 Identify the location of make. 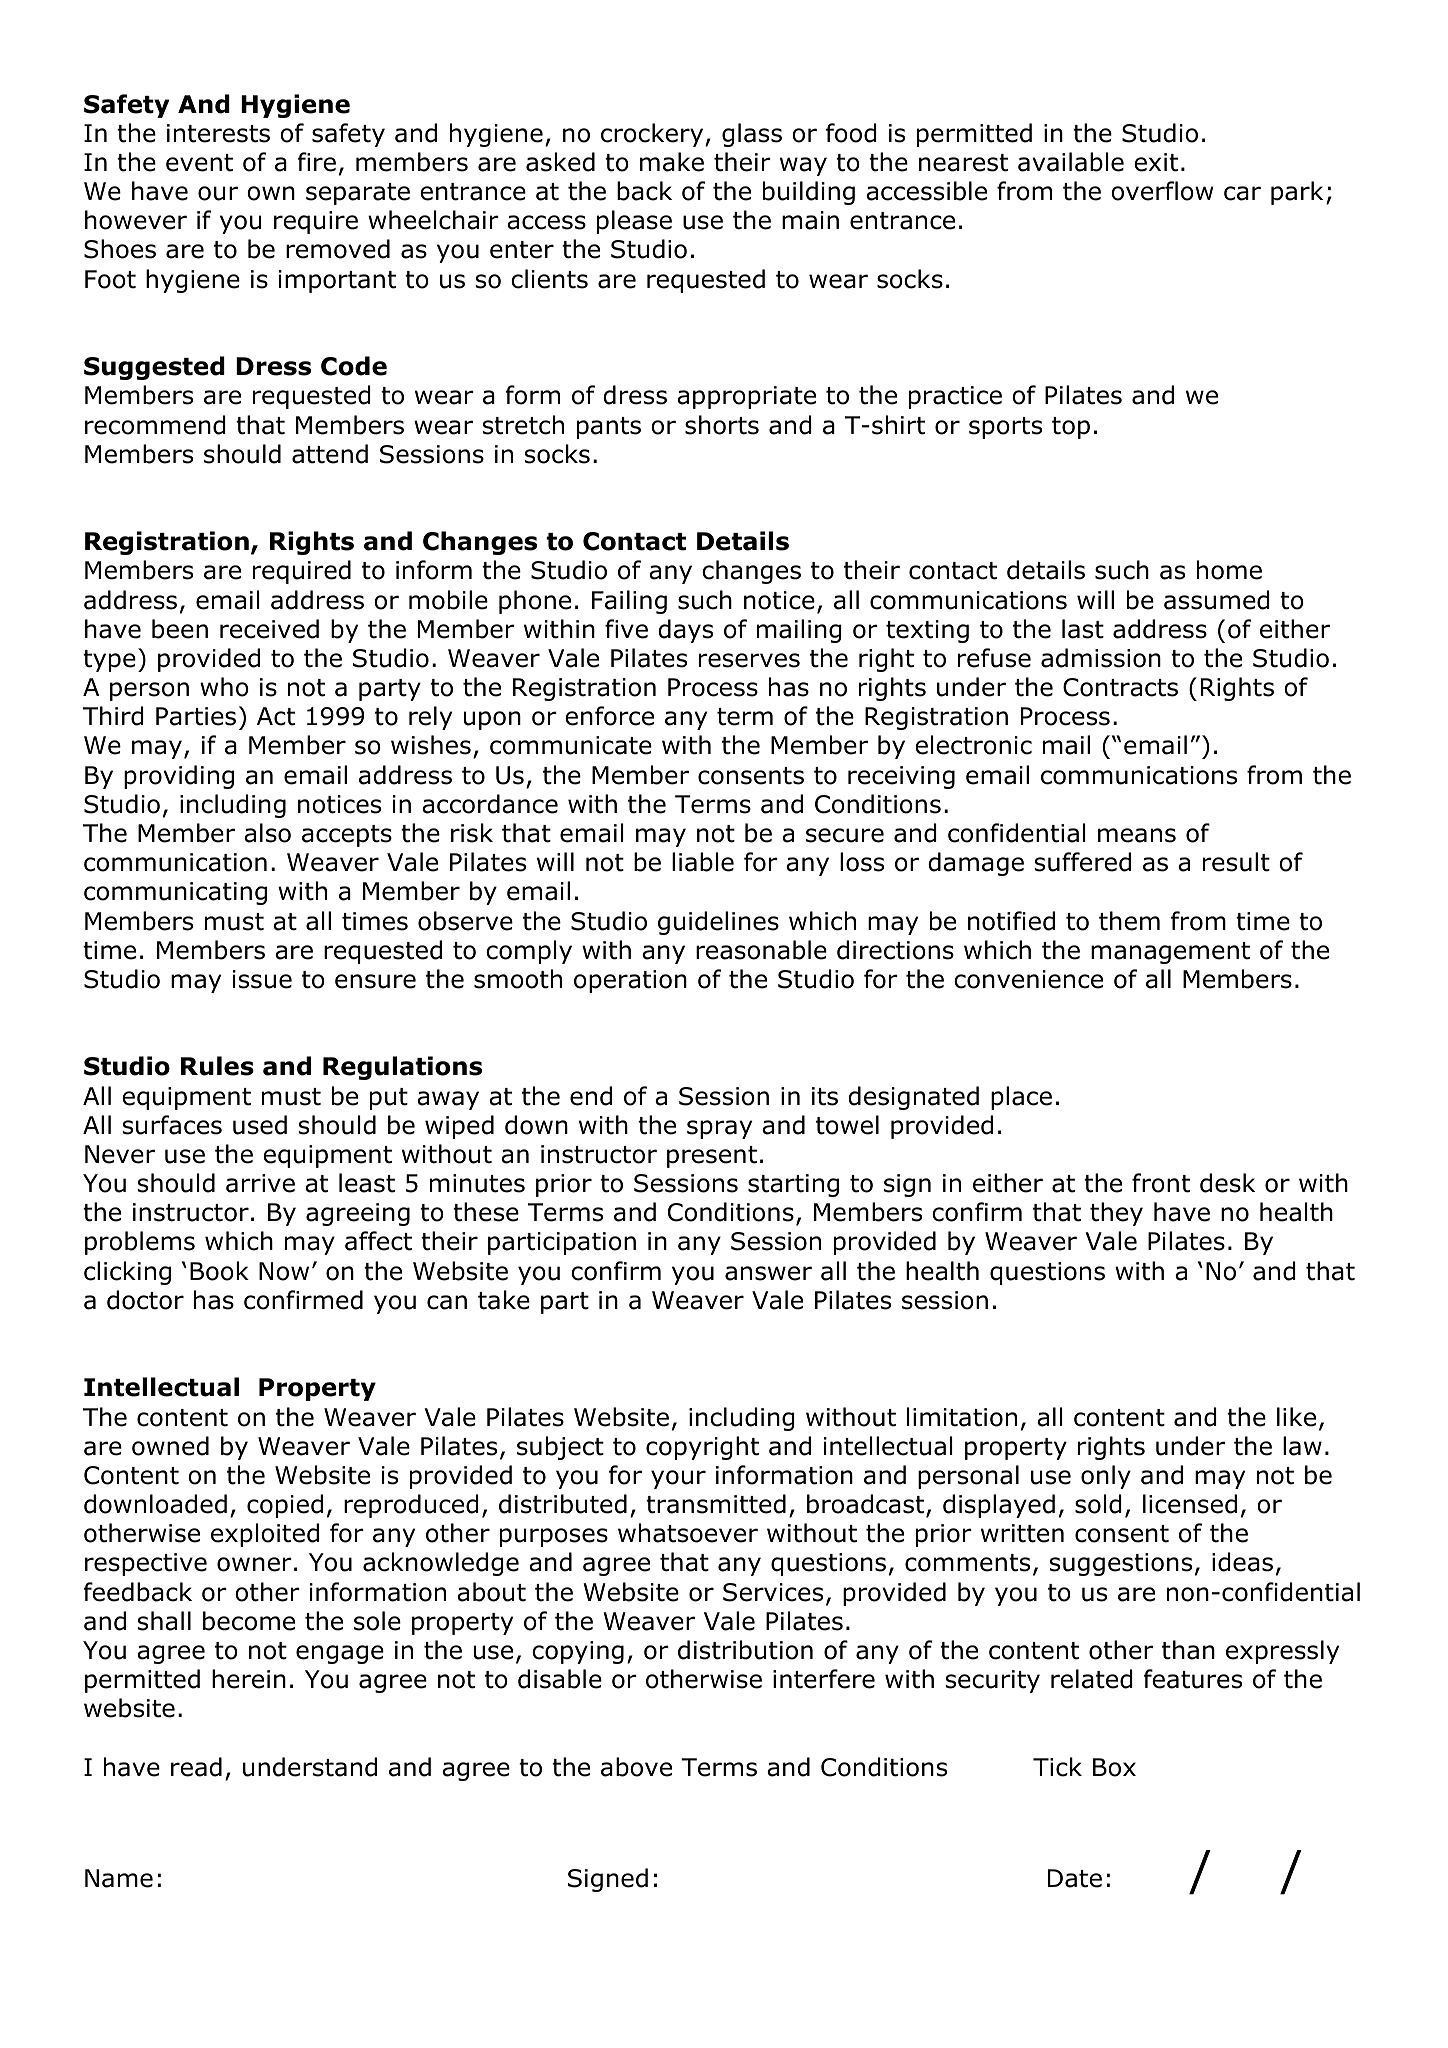
(672, 162).
